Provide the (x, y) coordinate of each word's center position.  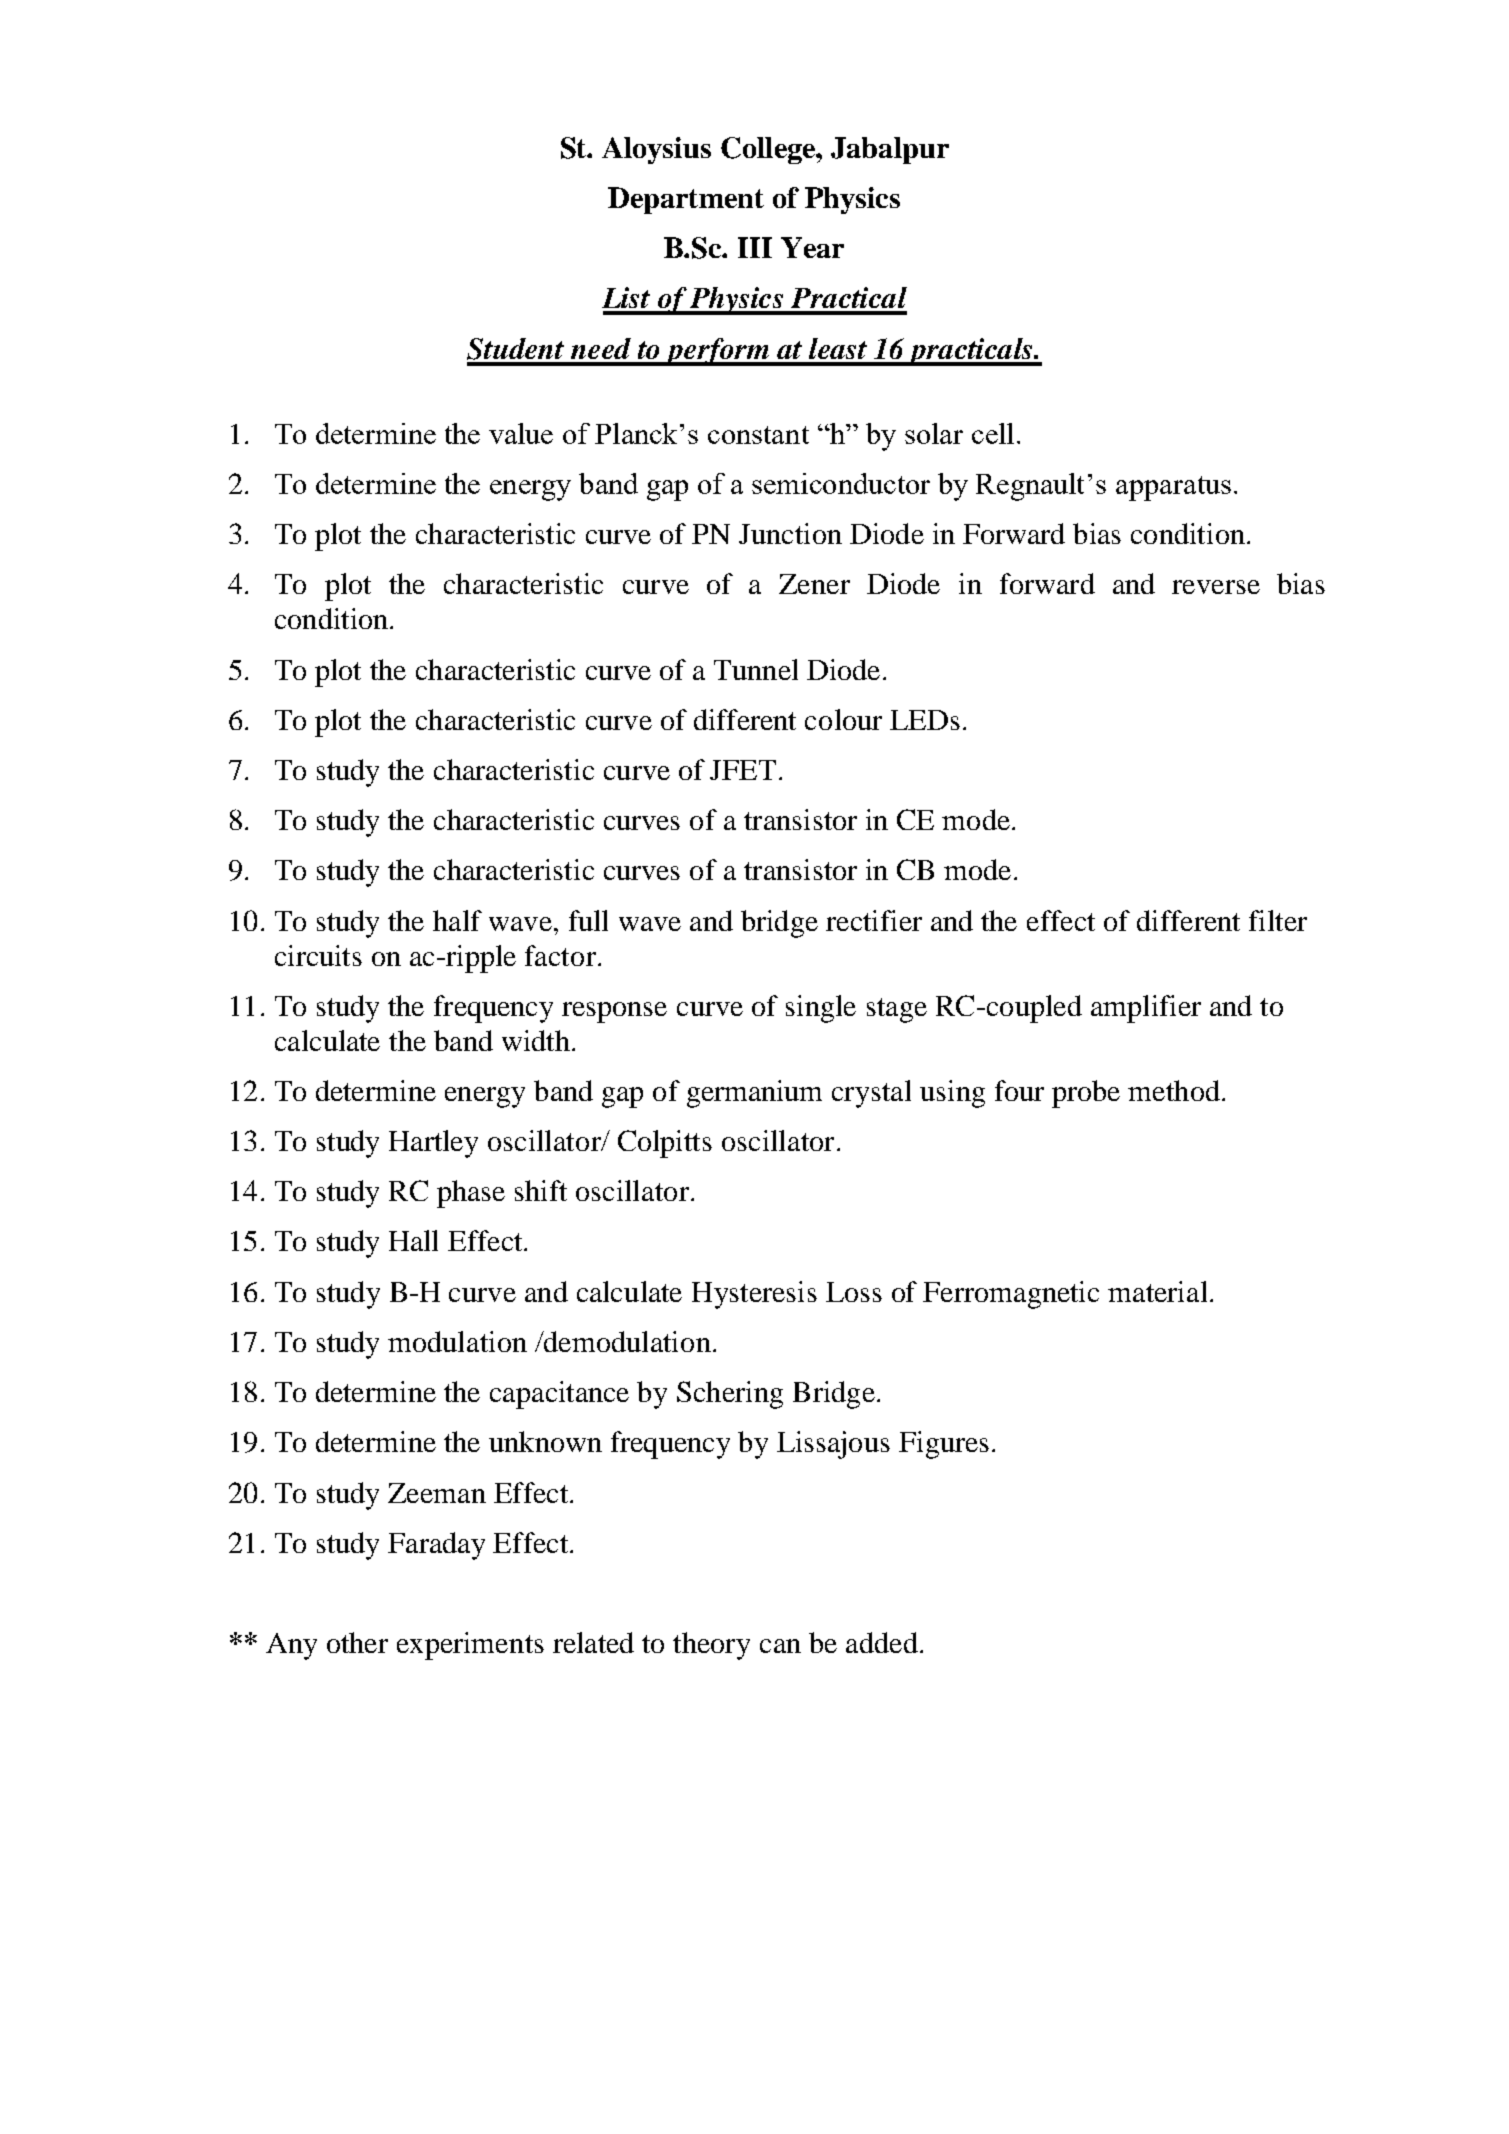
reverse (1216, 587)
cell (993, 433)
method (1174, 1090)
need (601, 348)
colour (843, 719)
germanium (754, 1094)
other (357, 1642)
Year (812, 247)
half (457, 920)
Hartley (433, 1144)
